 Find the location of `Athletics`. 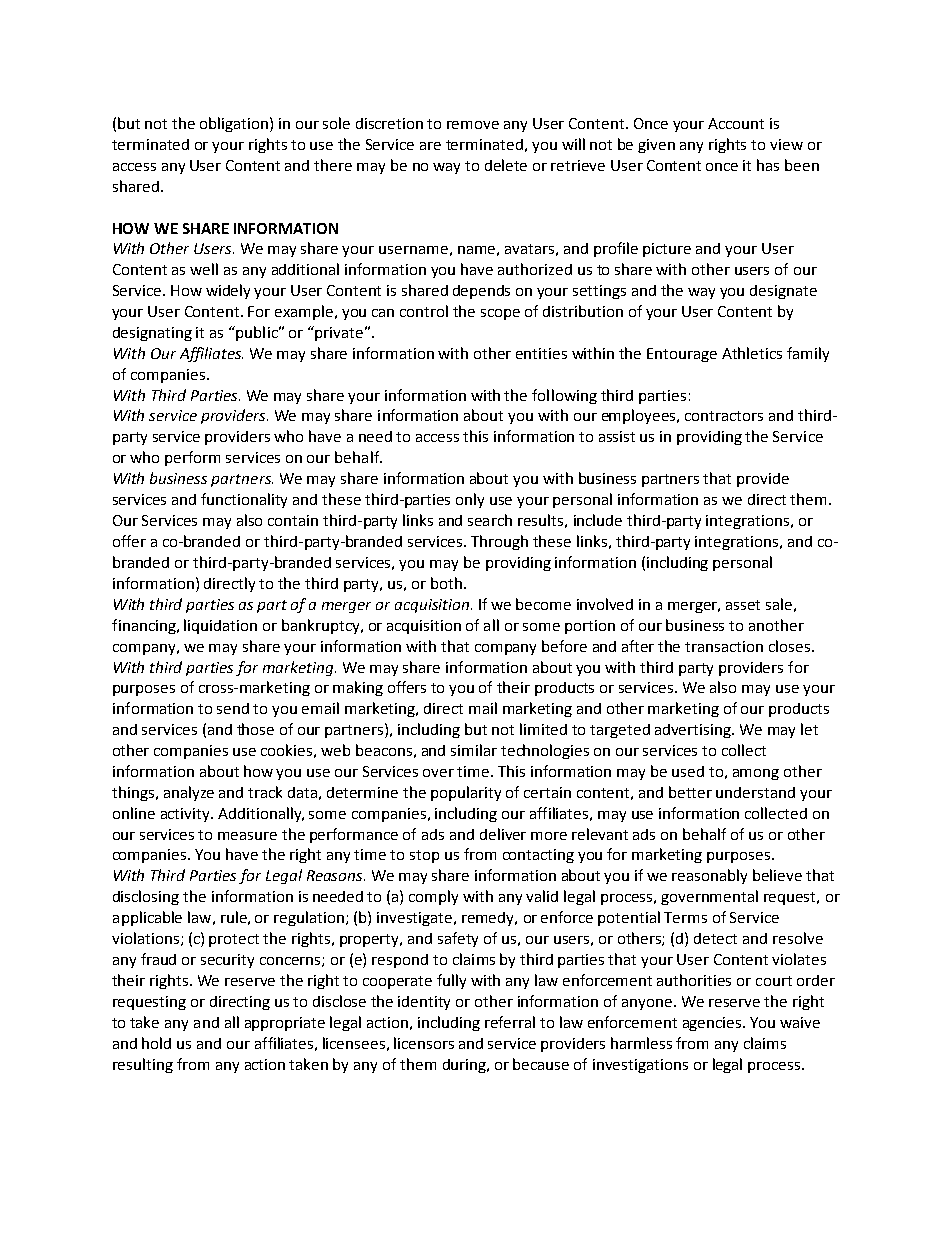

Athletics is located at coordinates (752, 353).
